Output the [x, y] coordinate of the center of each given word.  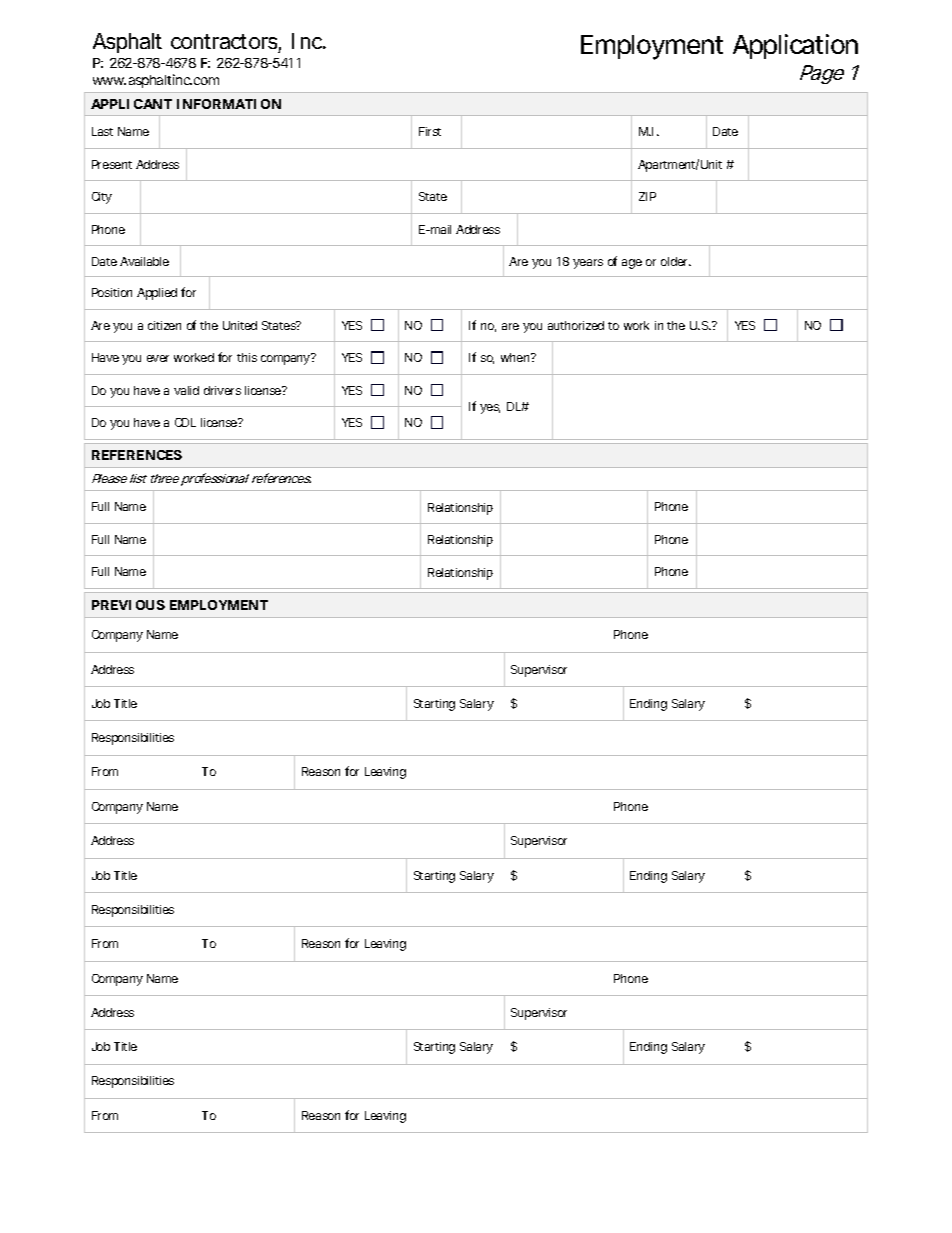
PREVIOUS [128, 605]
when [516, 357]
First [430, 131]
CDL [185, 422]
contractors [226, 43]
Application [795, 46]
